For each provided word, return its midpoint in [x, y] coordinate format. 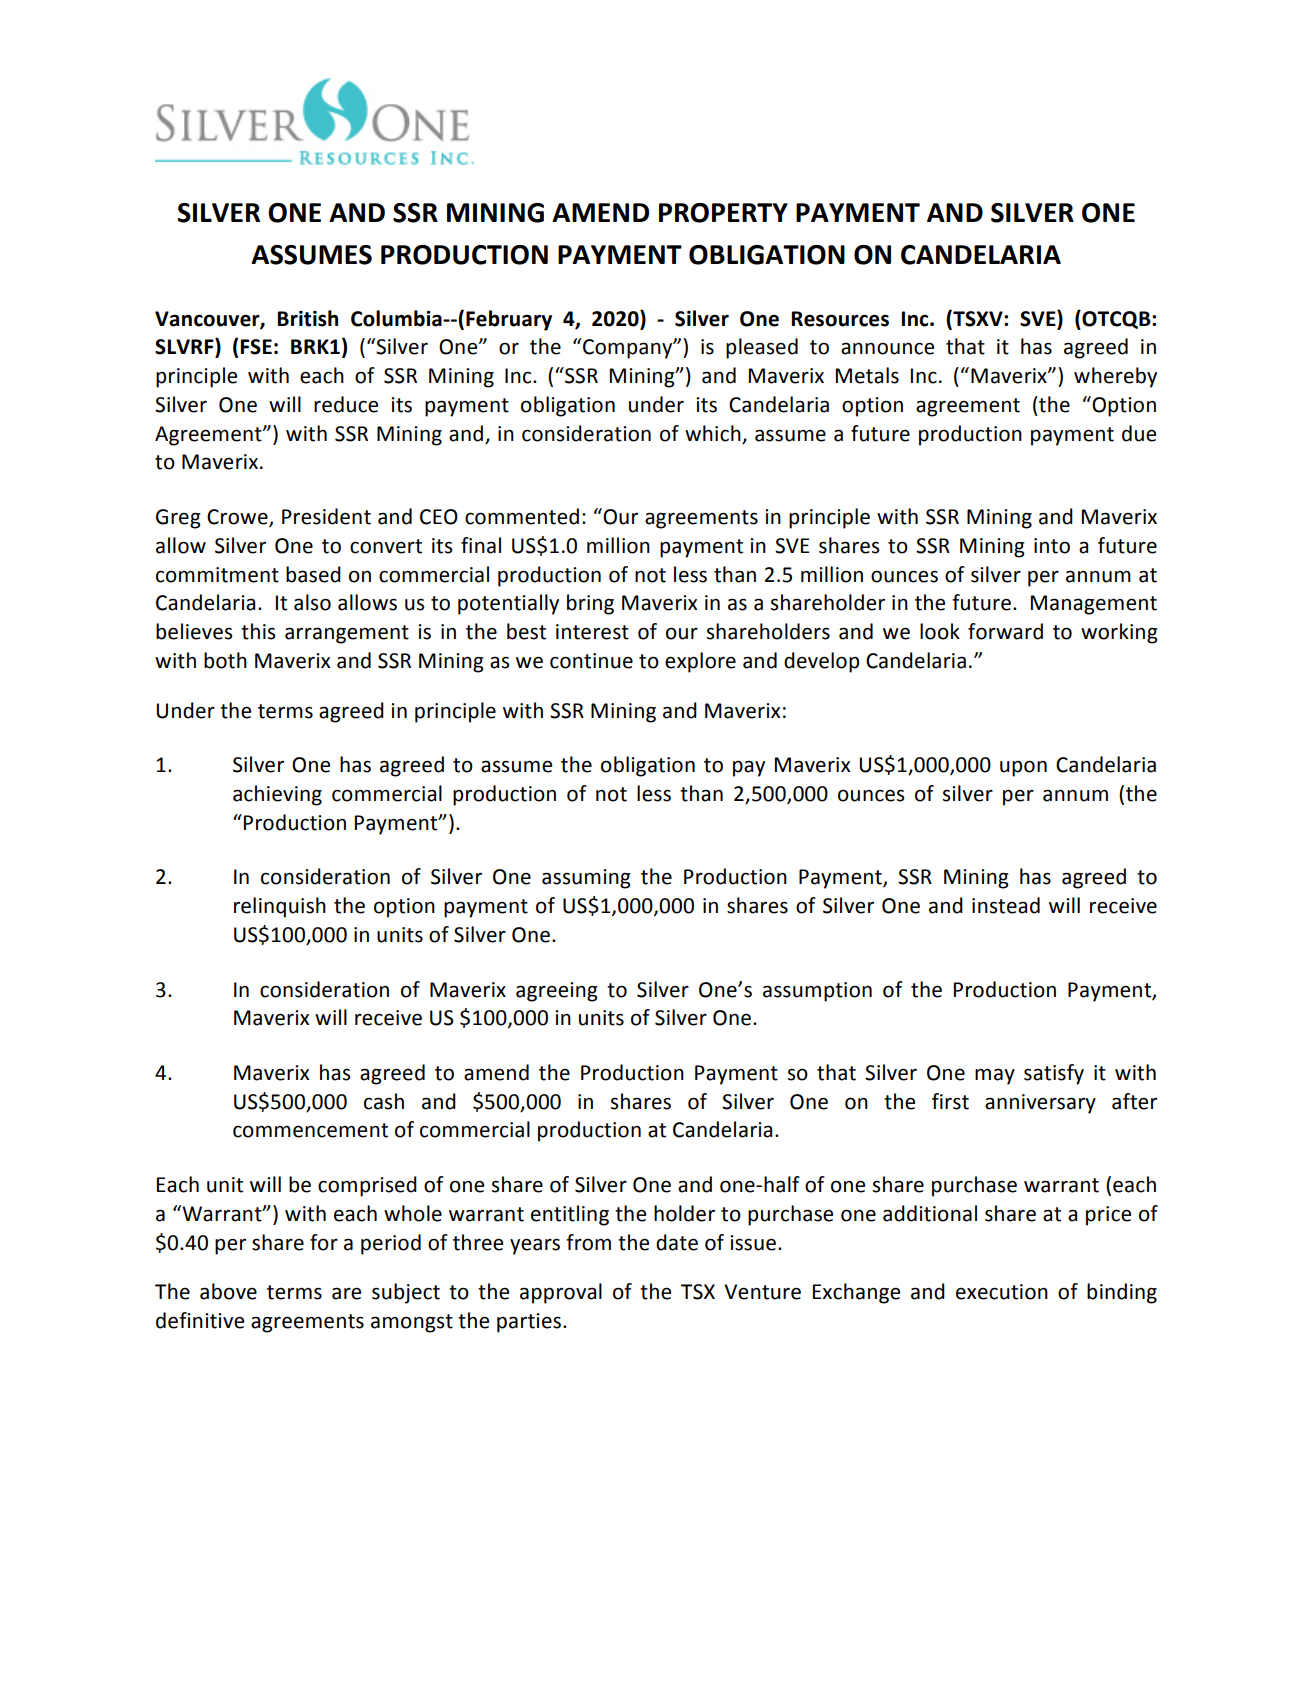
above [228, 1291]
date [677, 1242]
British [308, 318]
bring [590, 604]
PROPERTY [723, 213]
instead [1006, 905]
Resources [840, 319]
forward [1005, 631]
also [312, 602]
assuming [586, 879]
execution [1002, 1292]
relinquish [280, 907]
